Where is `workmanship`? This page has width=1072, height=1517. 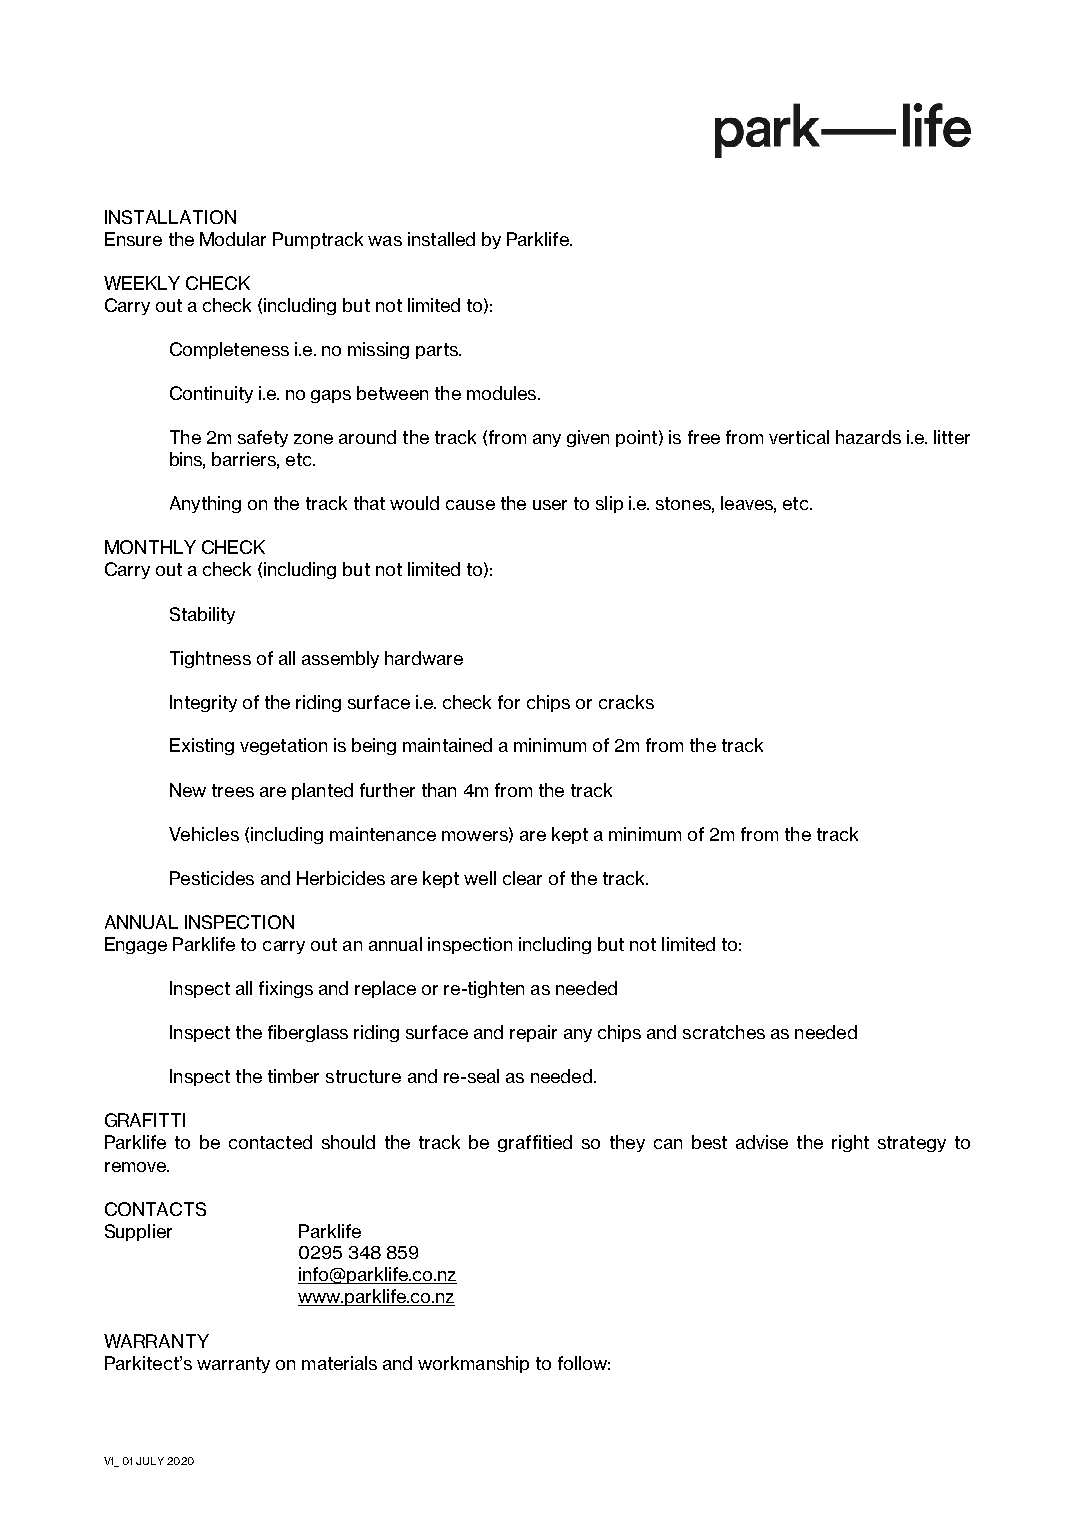
workmanship is located at coordinates (473, 1364).
